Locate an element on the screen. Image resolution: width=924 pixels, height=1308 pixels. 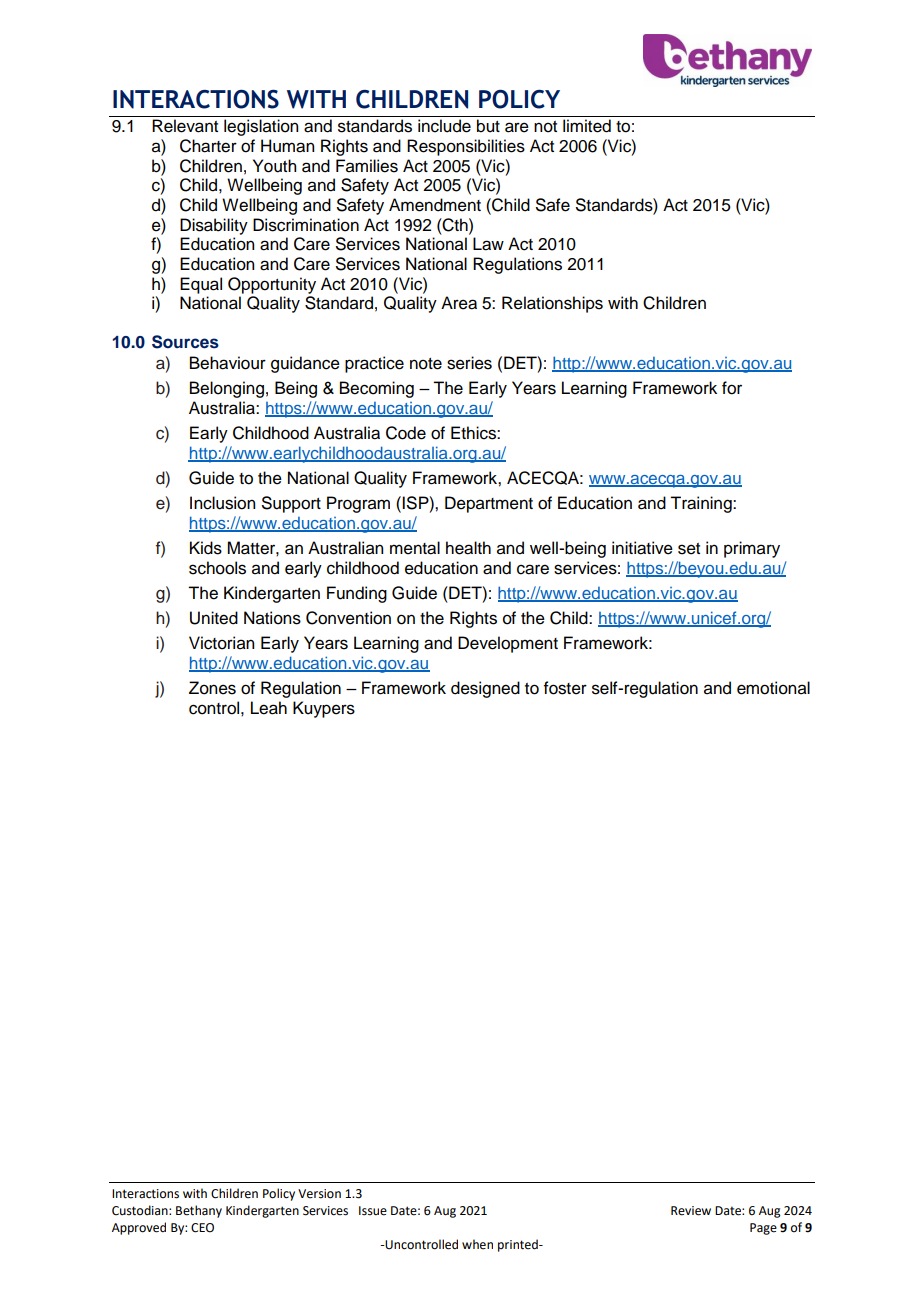
designed is located at coordinates (485, 689).
